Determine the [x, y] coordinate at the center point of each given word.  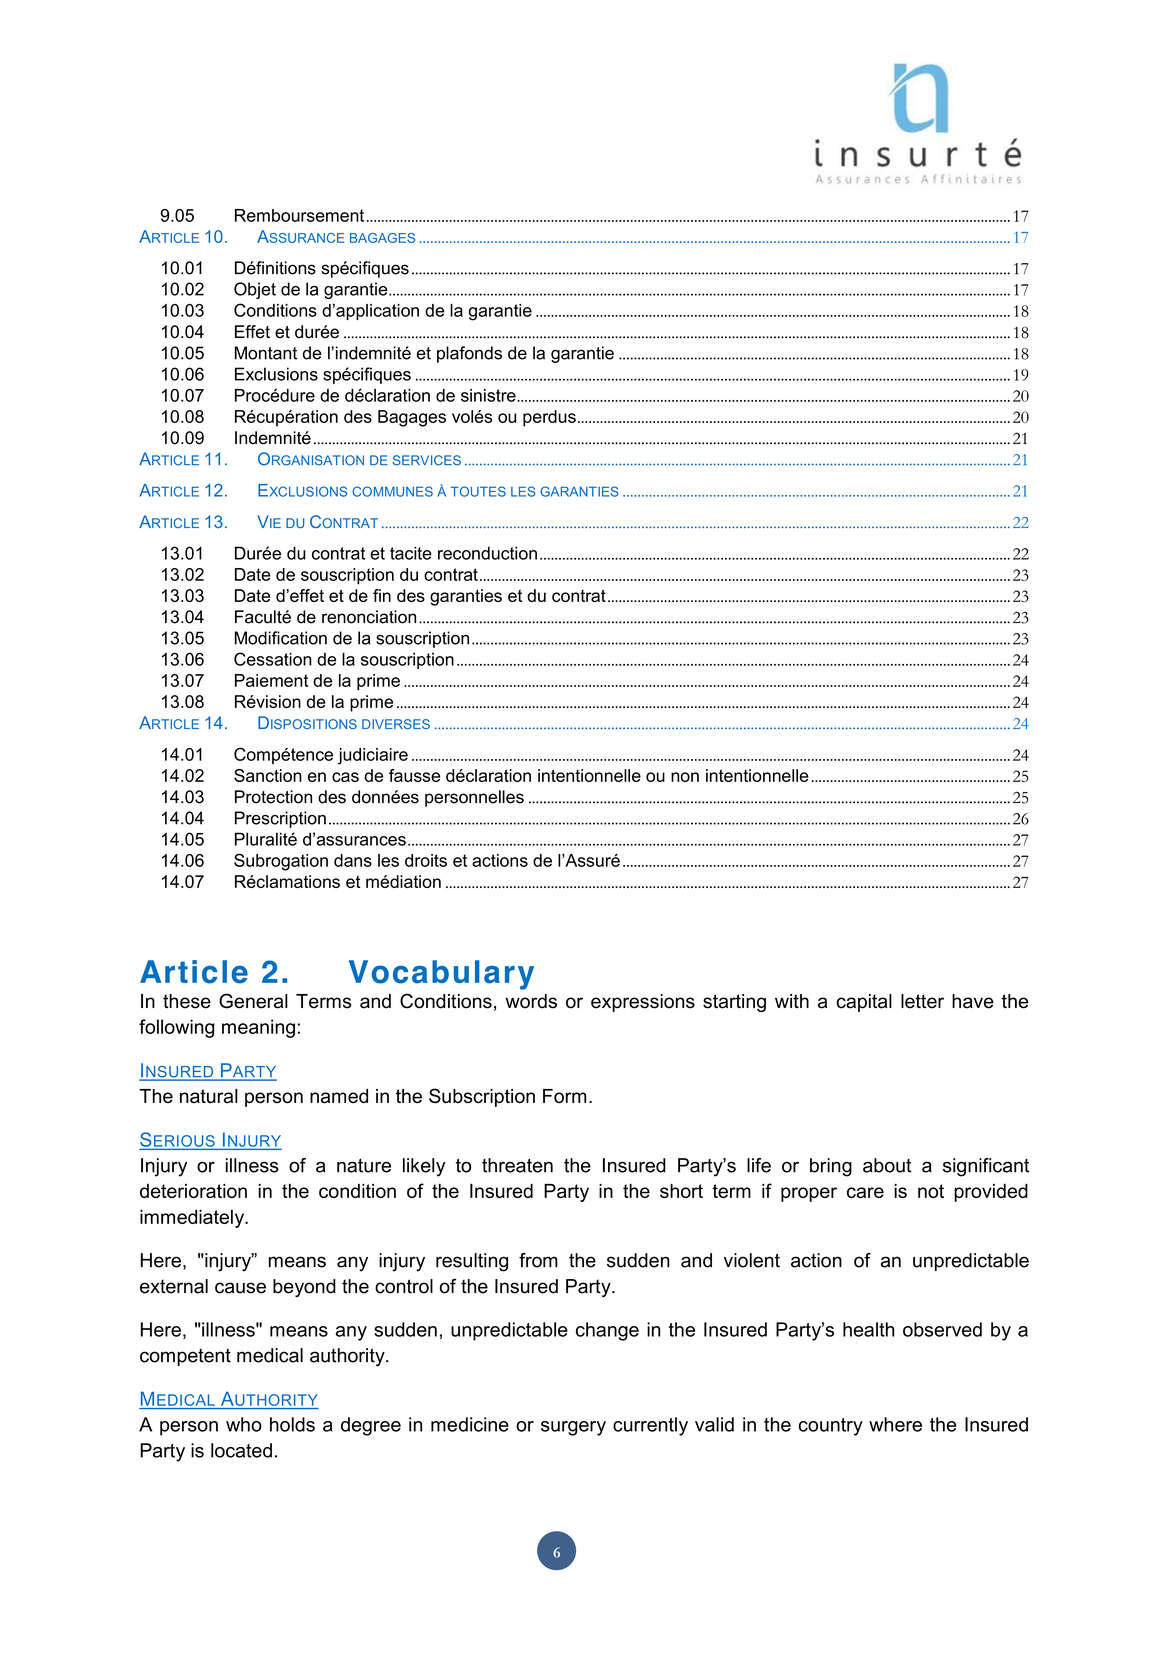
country [831, 1427]
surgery [573, 1428]
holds [292, 1424]
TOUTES [478, 491]
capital [864, 1003]
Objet [255, 290]
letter [922, 1001]
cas [345, 777]
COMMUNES [392, 491]
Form [564, 1096]
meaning [258, 1028]
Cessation [273, 659]
